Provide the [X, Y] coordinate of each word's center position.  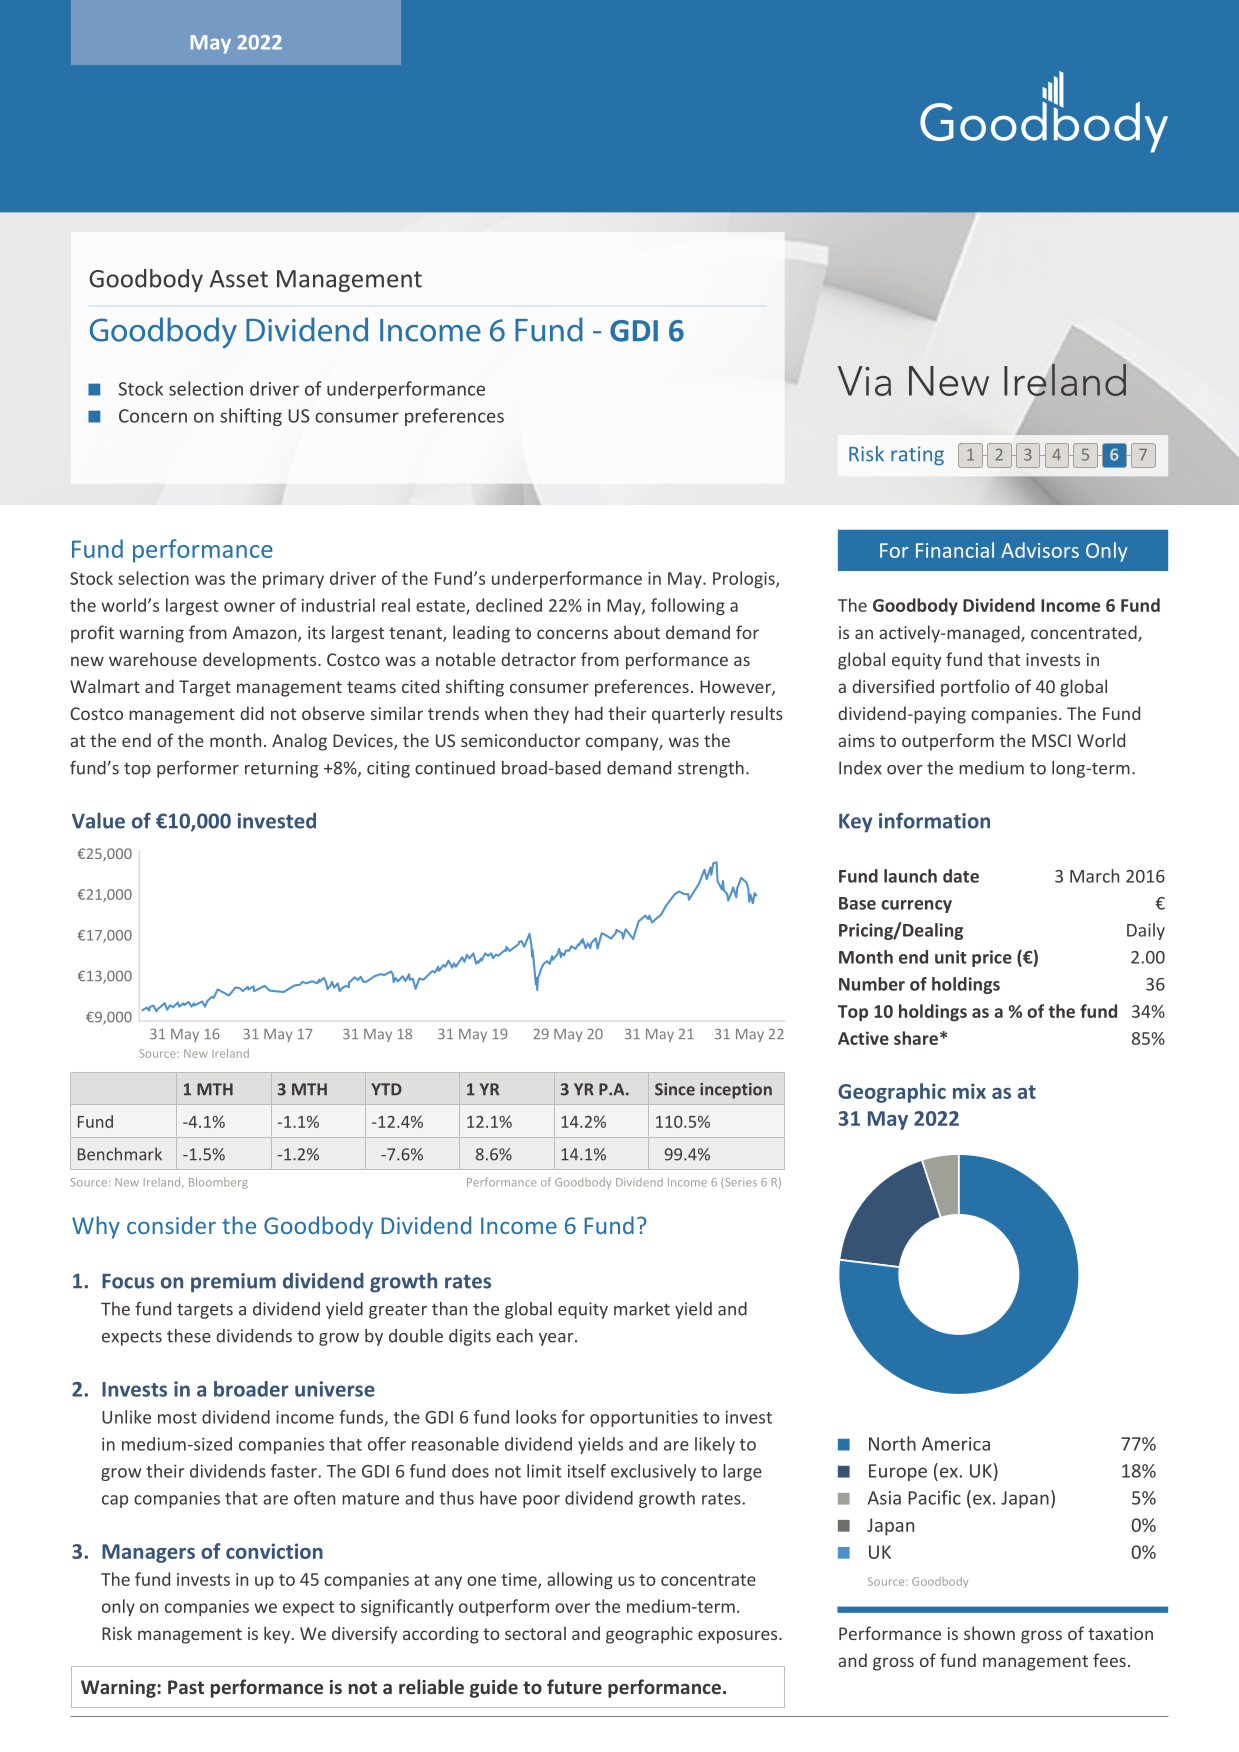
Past [186, 1687]
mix [969, 1091]
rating [917, 455]
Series [740, 1183]
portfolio [975, 688]
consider [171, 1225]
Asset [239, 279]
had [589, 713]
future [574, 1686]
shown [989, 1633]
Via [864, 381]
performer [198, 769]
